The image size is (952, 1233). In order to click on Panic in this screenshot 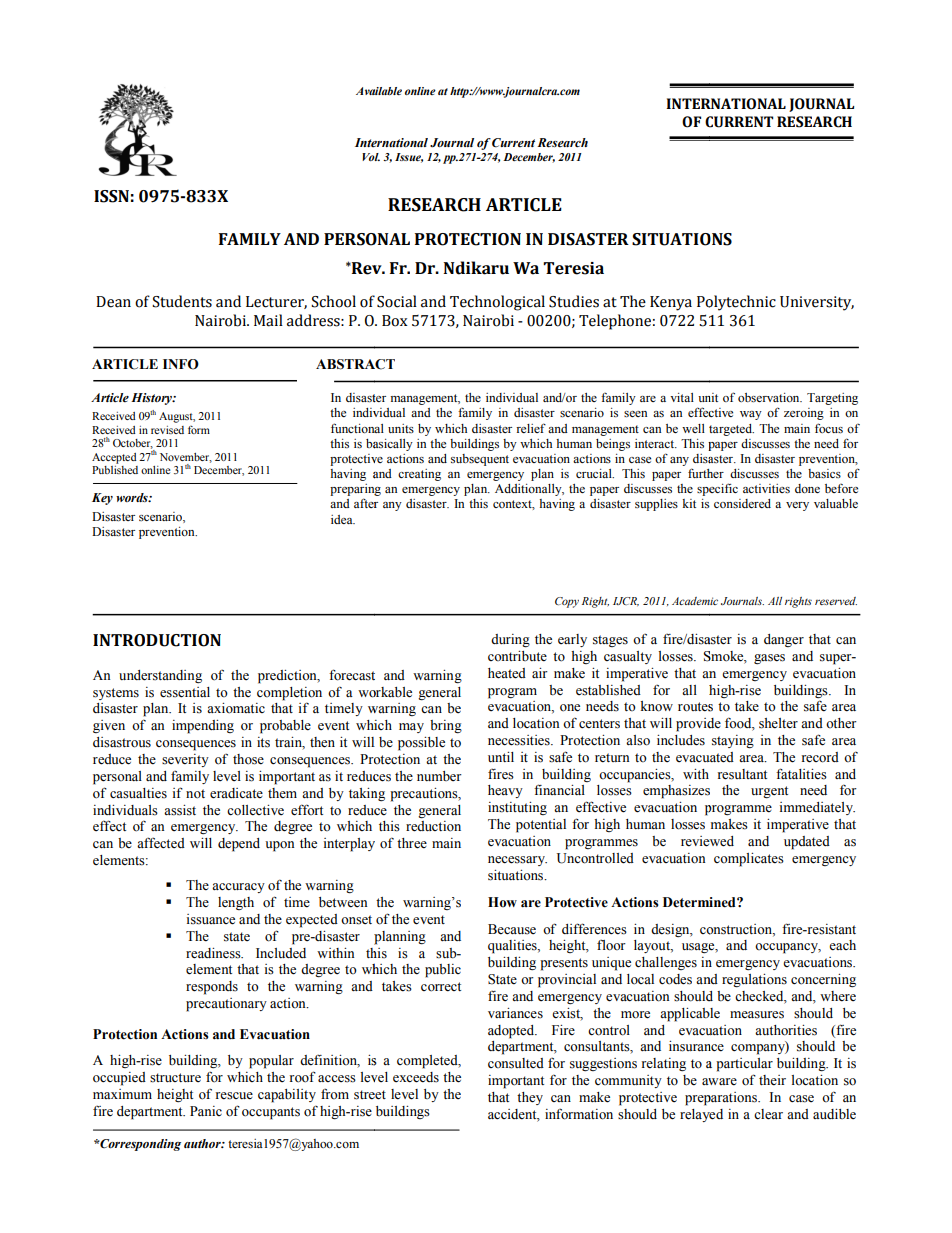, I will do `click(206, 1111)`.
